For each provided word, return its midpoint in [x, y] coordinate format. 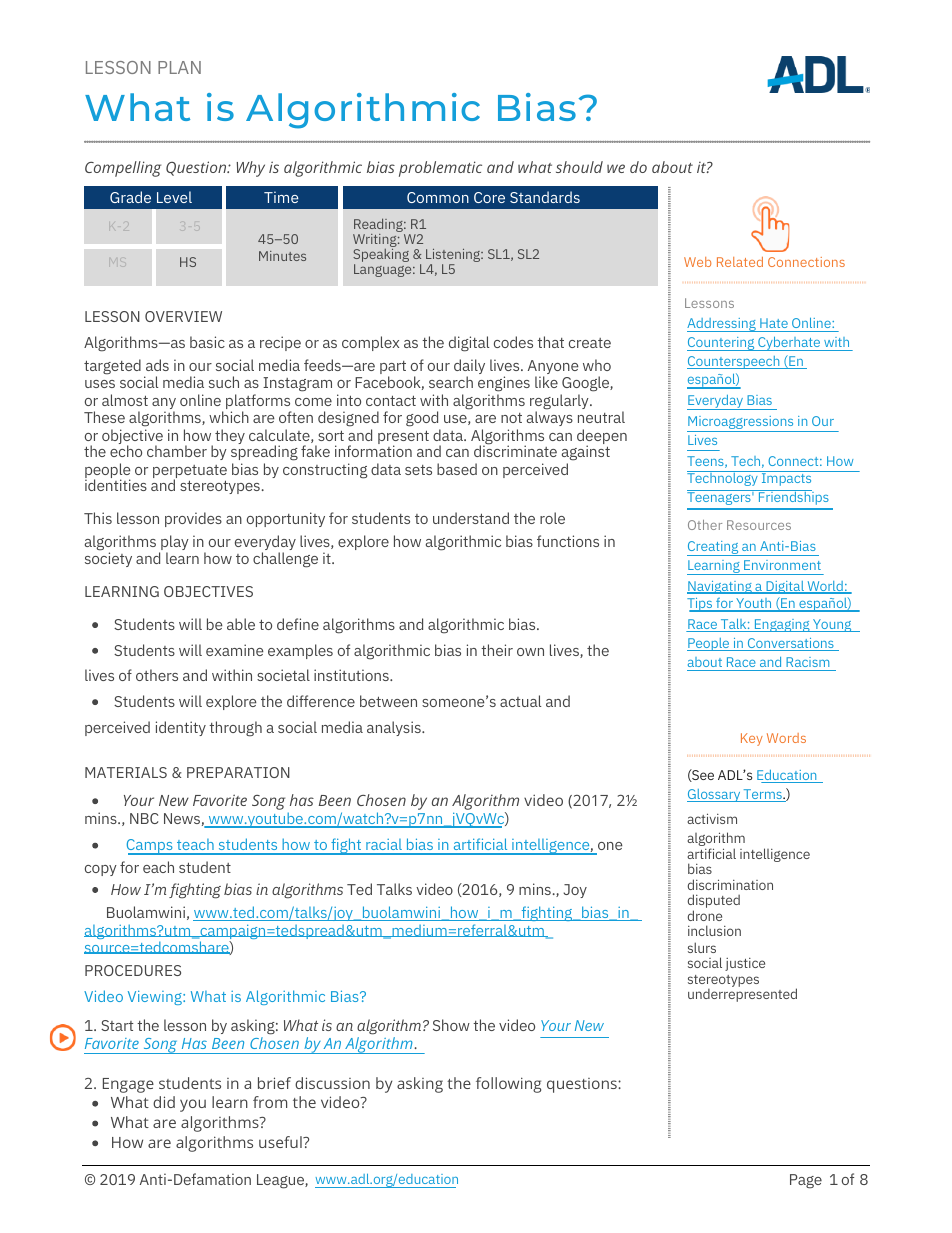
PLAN [179, 67]
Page [806, 1181]
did [164, 1102]
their [497, 650]
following [508, 1085]
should [579, 167]
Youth [754, 605]
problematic [440, 169]
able [241, 624]
